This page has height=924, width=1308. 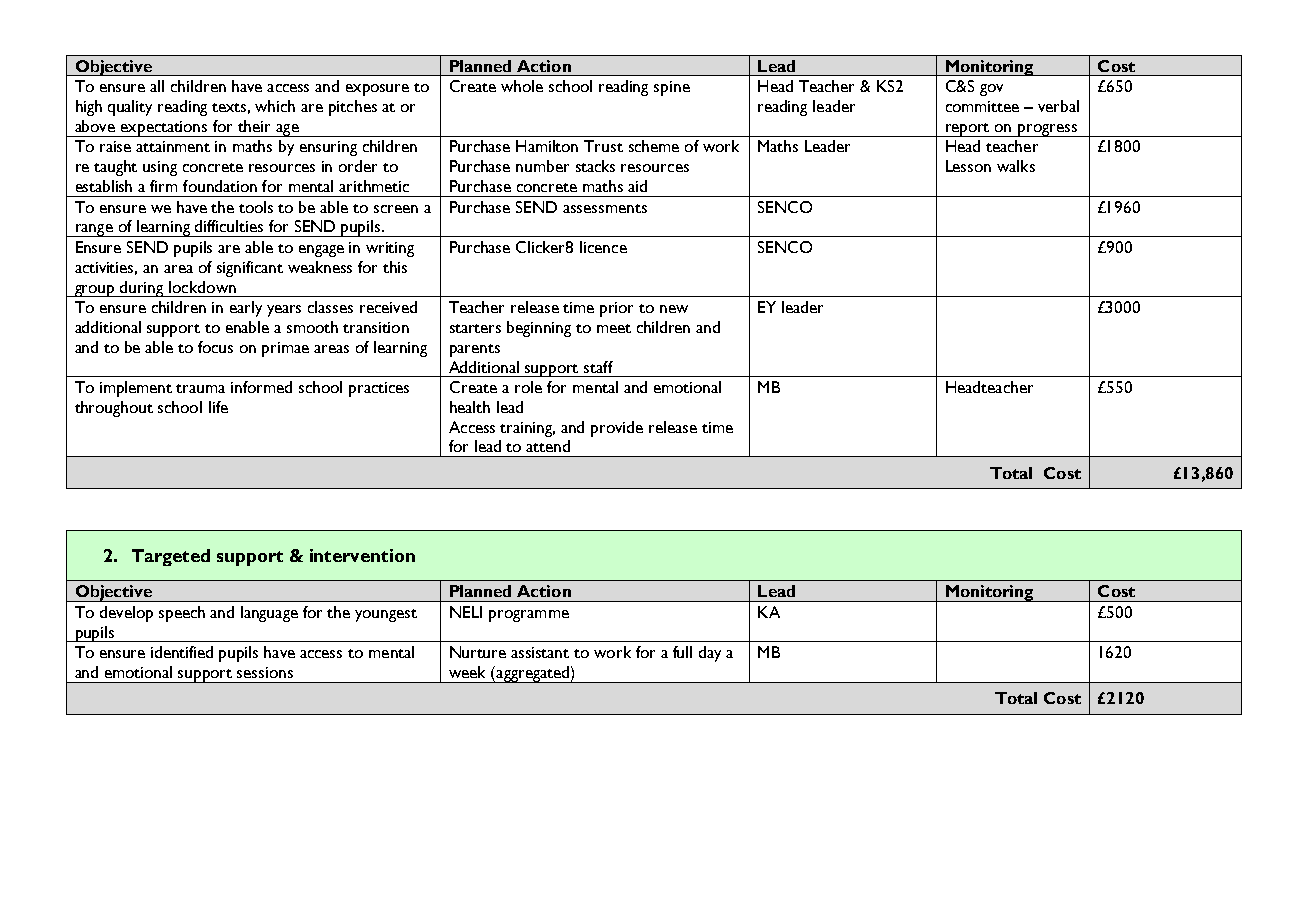 What do you see at coordinates (218, 407) in the page?
I see `life` at bounding box center [218, 407].
